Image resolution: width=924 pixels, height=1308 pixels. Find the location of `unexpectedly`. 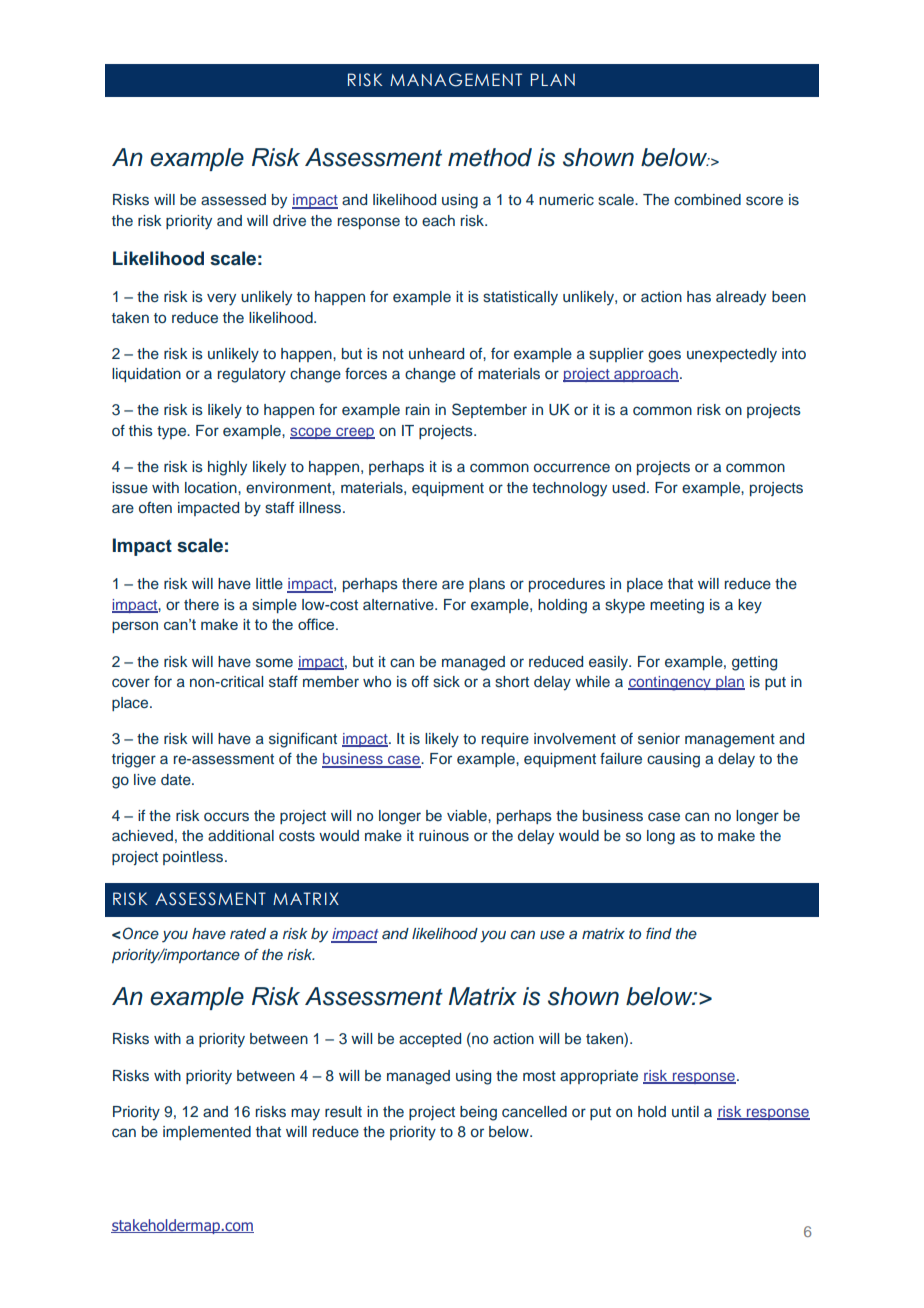

unexpectedly is located at coordinates (732, 355).
